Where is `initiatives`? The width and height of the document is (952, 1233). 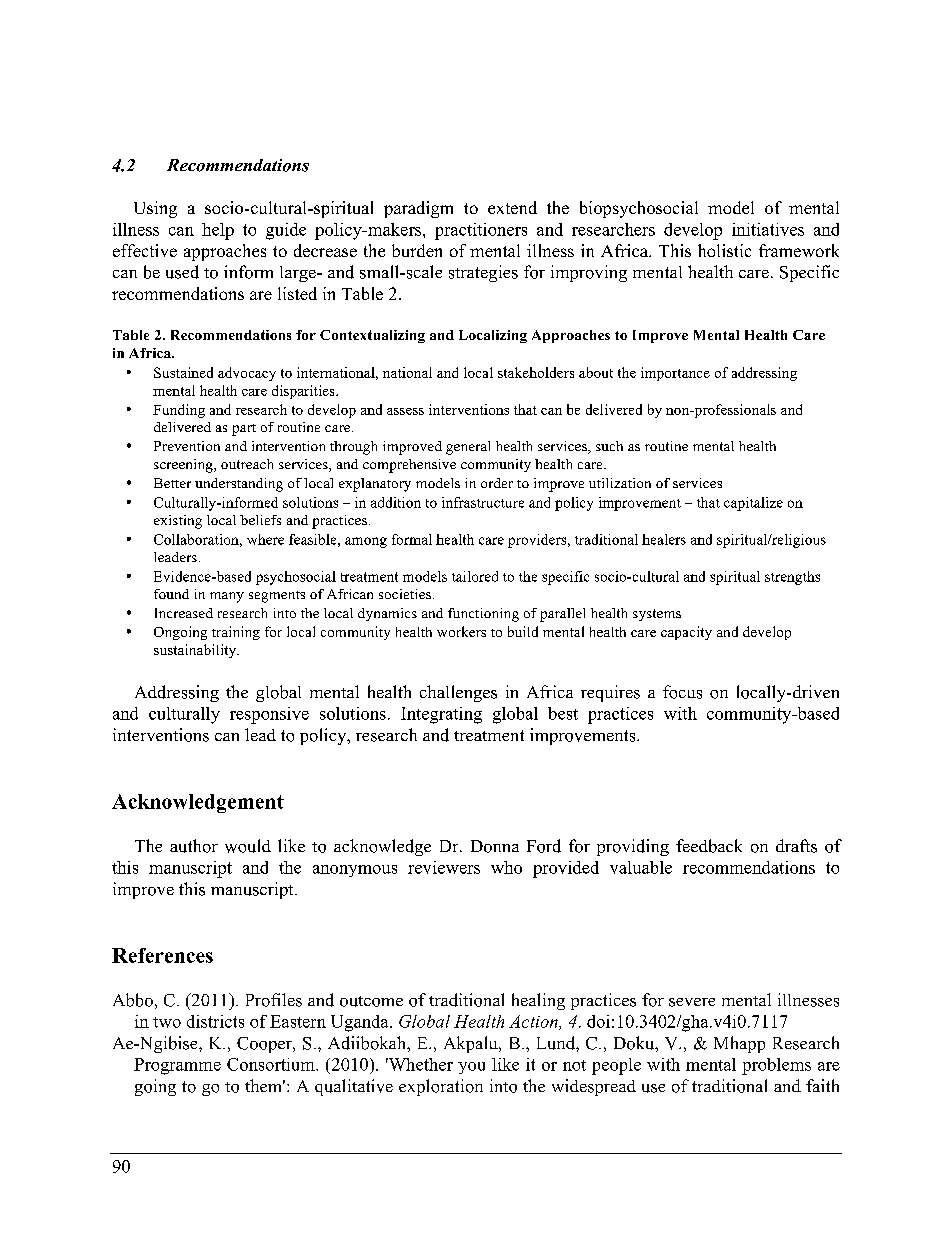 initiatives is located at coordinates (768, 229).
